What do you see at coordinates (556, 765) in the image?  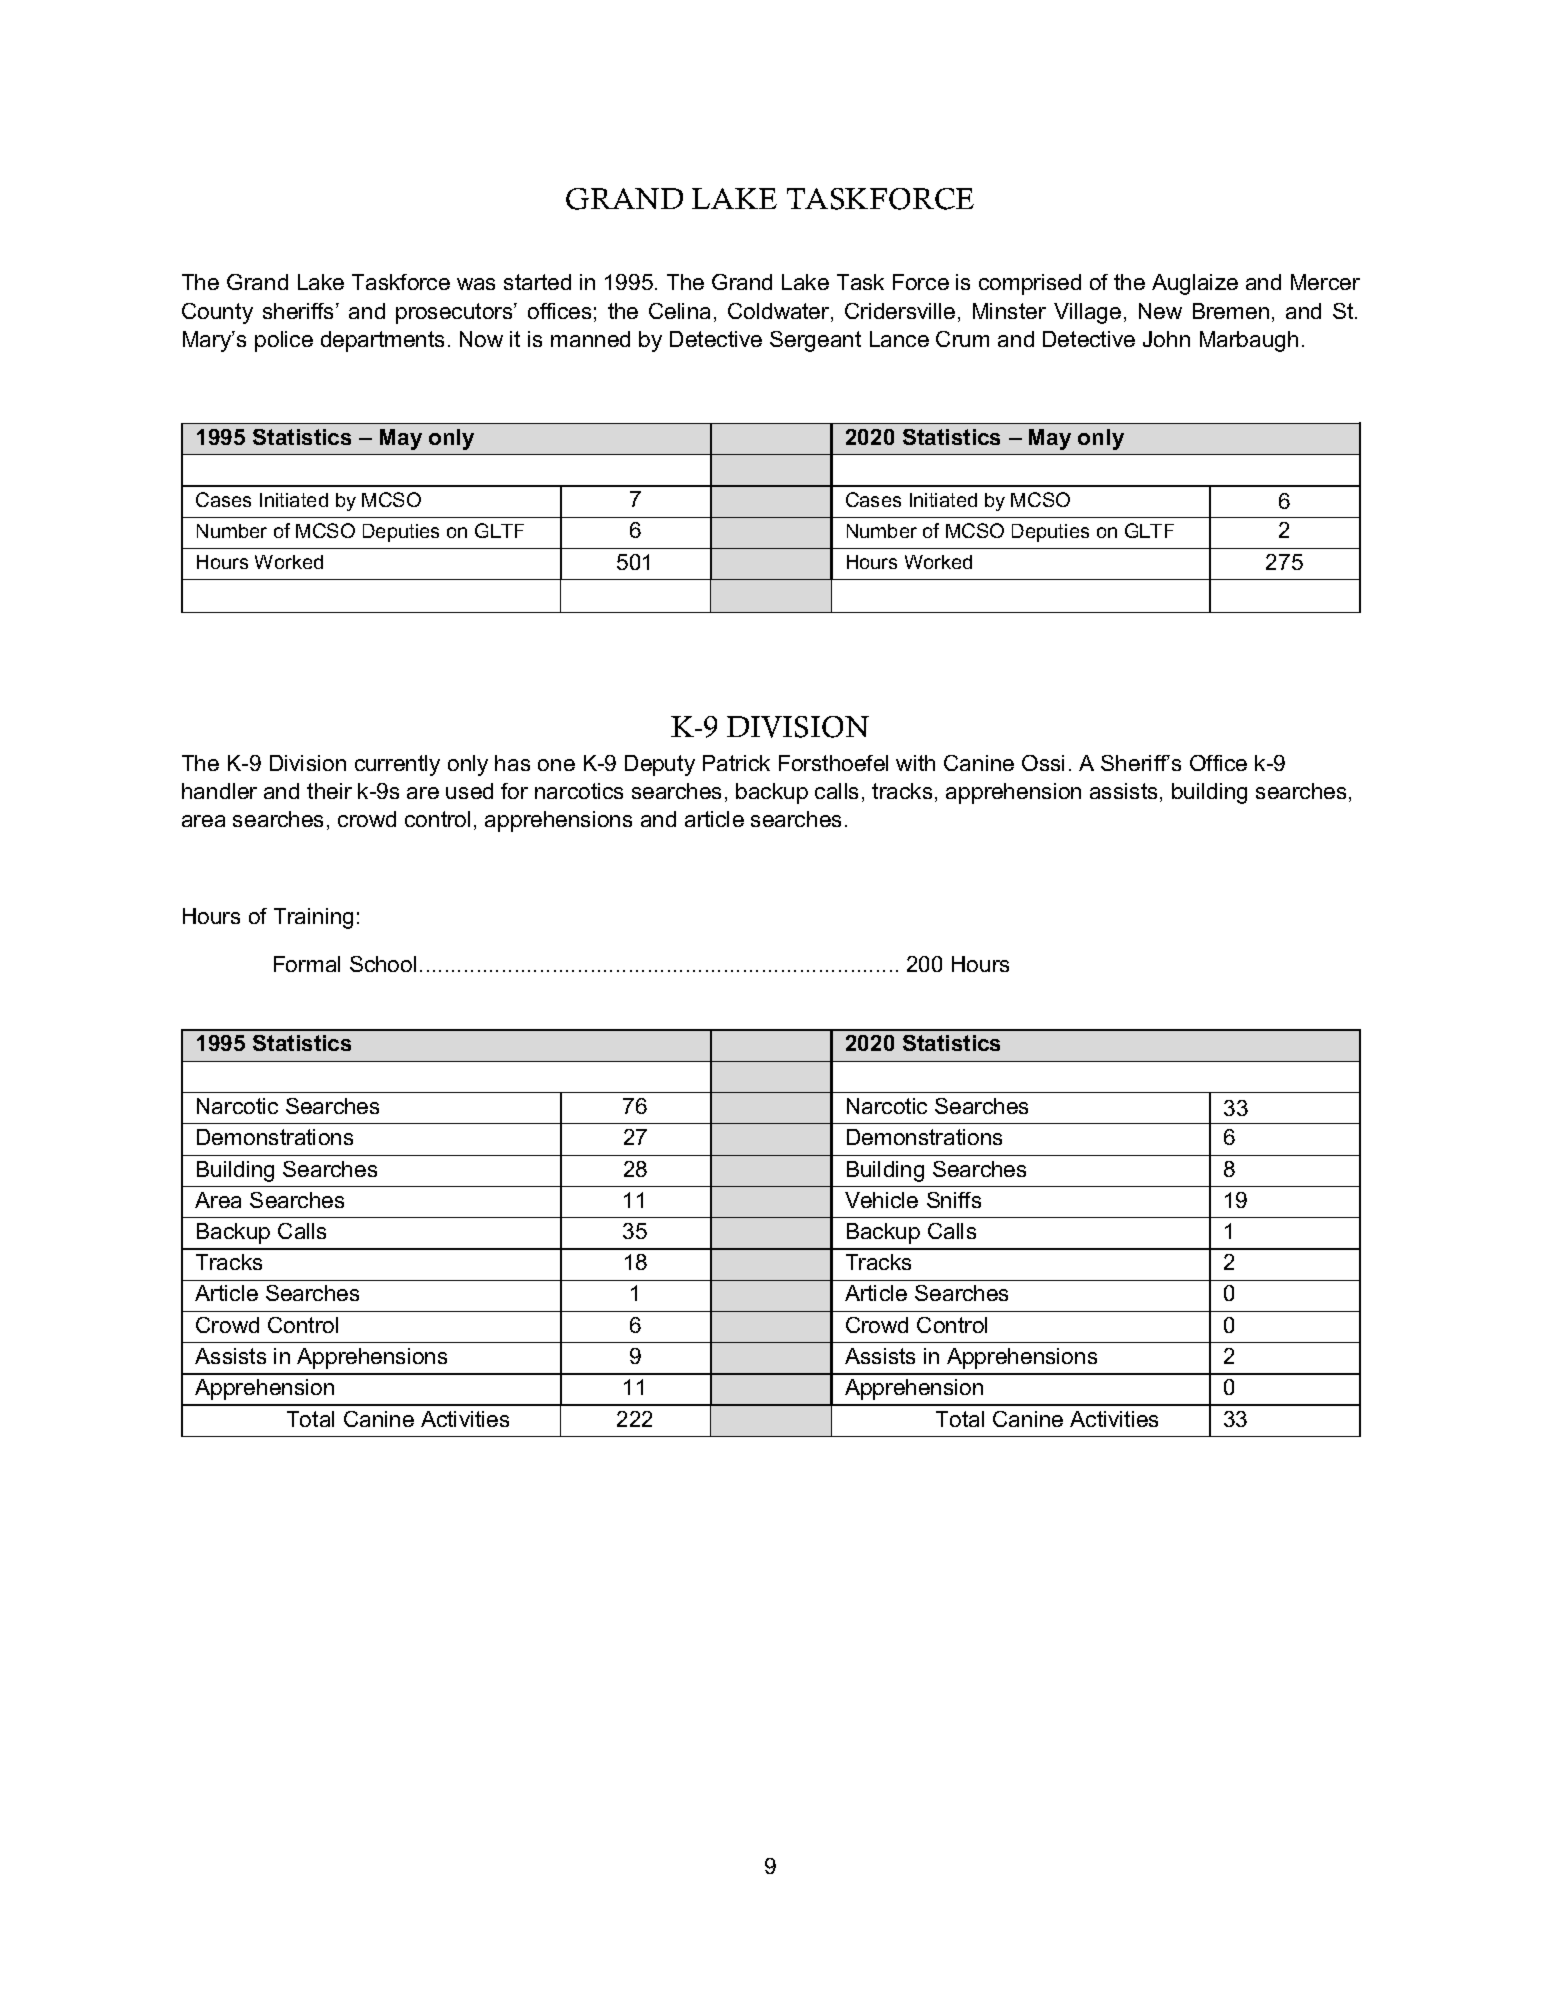 I see `one` at bounding box center [556, 765].
